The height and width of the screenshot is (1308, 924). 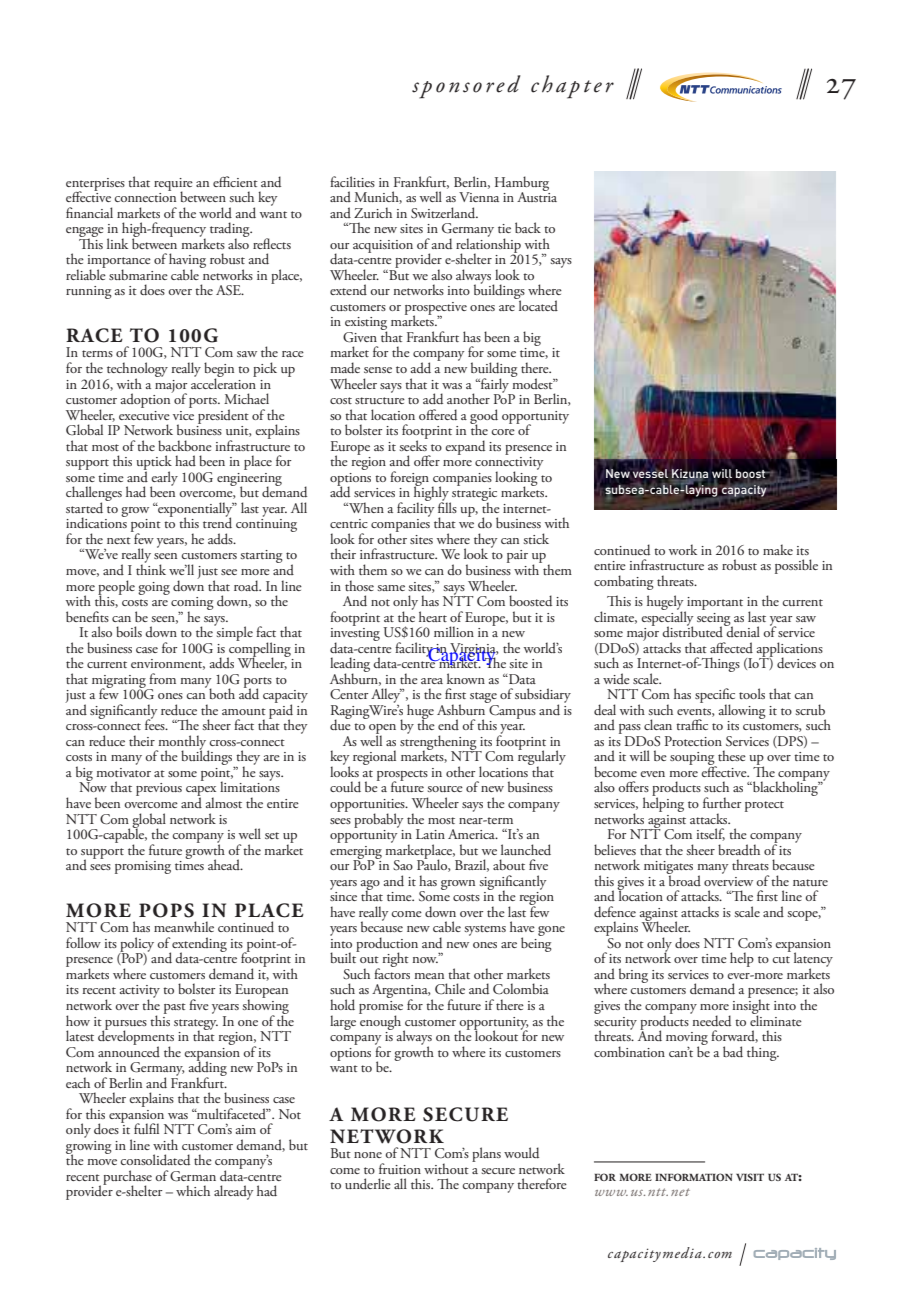 What do you see at coordinates (689, 475) in the screenshot?
I see `Kizuna` at bounding box center [689, 475].
